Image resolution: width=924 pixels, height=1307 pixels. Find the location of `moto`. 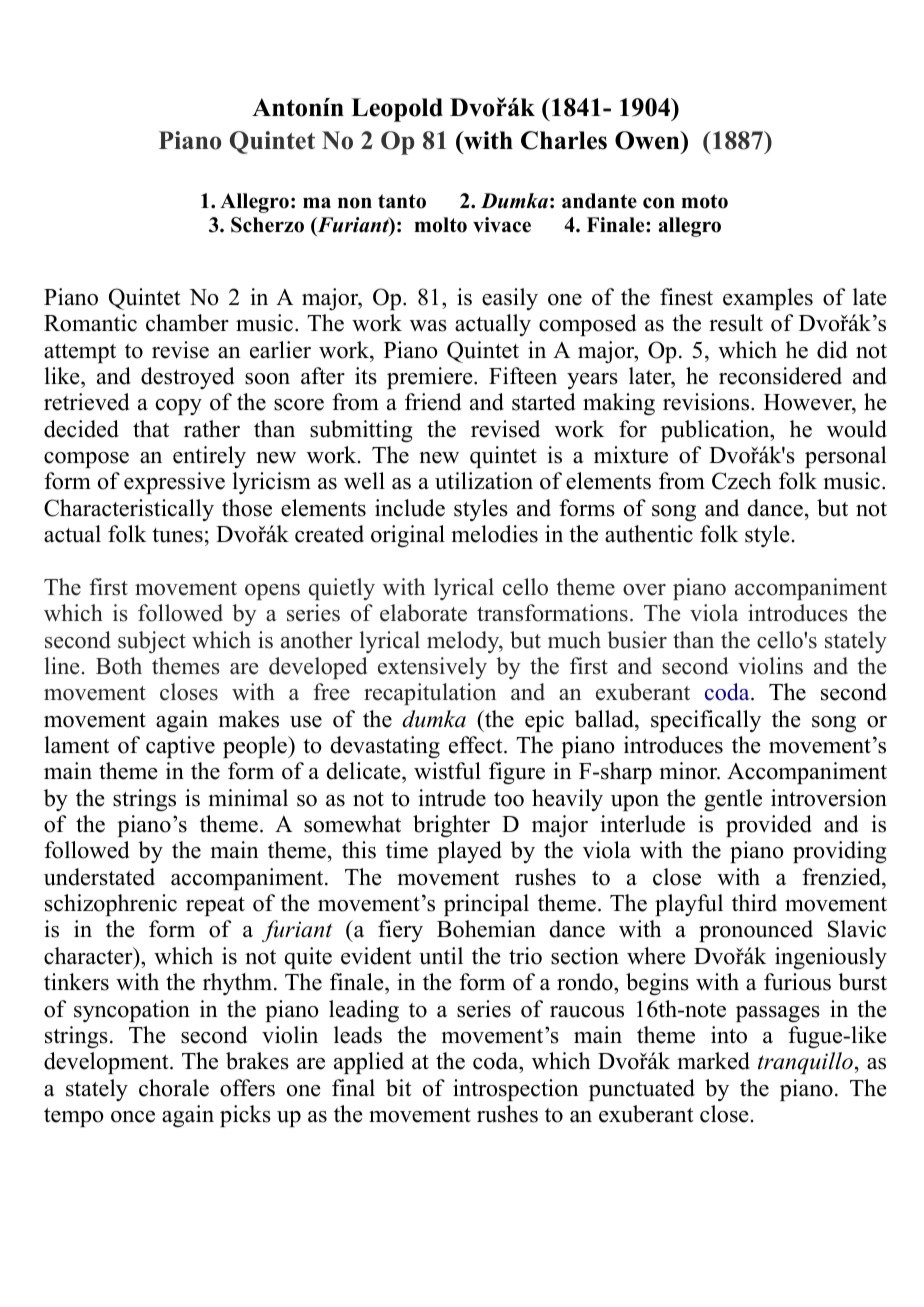

moto is located at coordinates (704, 201).
